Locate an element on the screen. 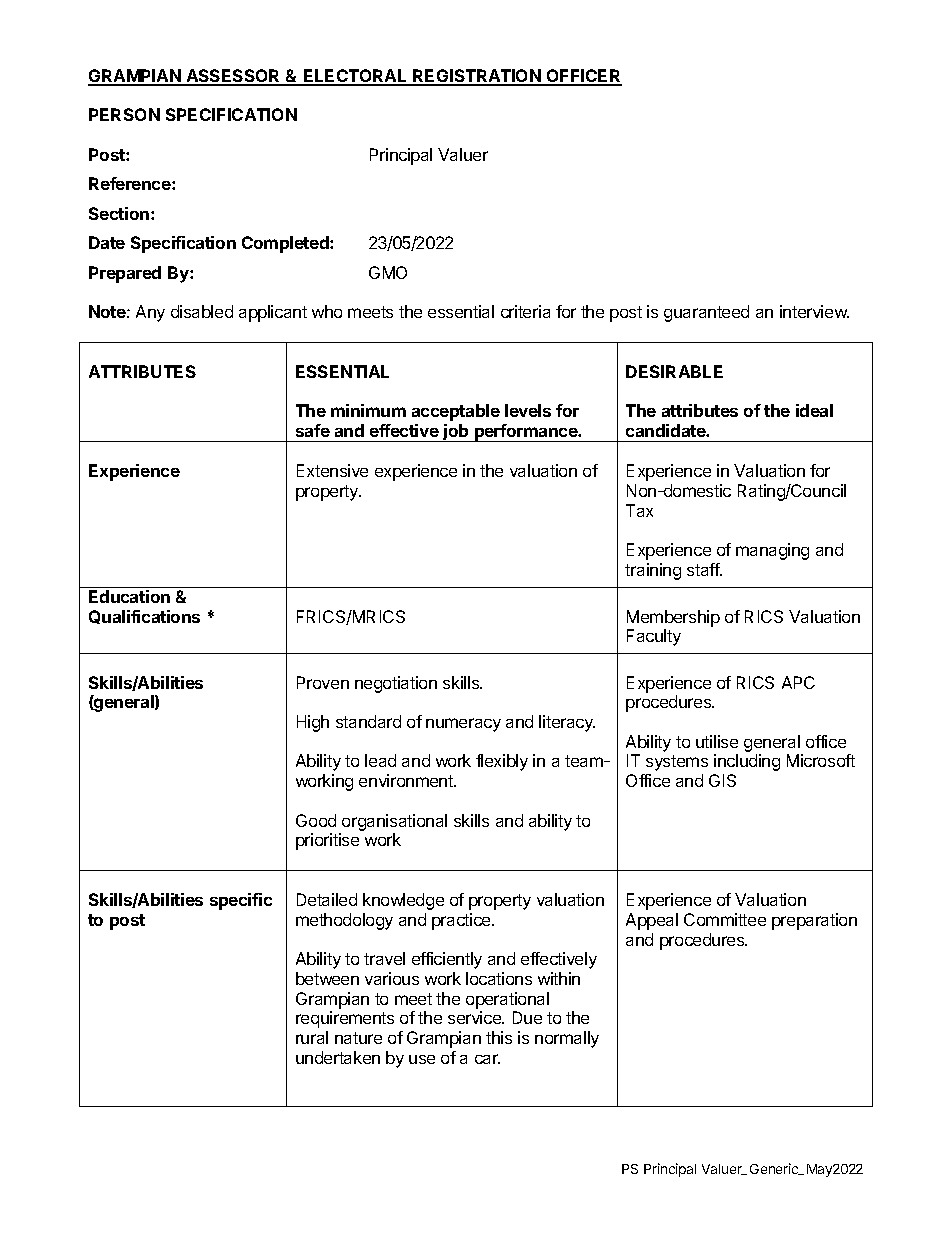  rural is located at coordinates (312, 1037).
